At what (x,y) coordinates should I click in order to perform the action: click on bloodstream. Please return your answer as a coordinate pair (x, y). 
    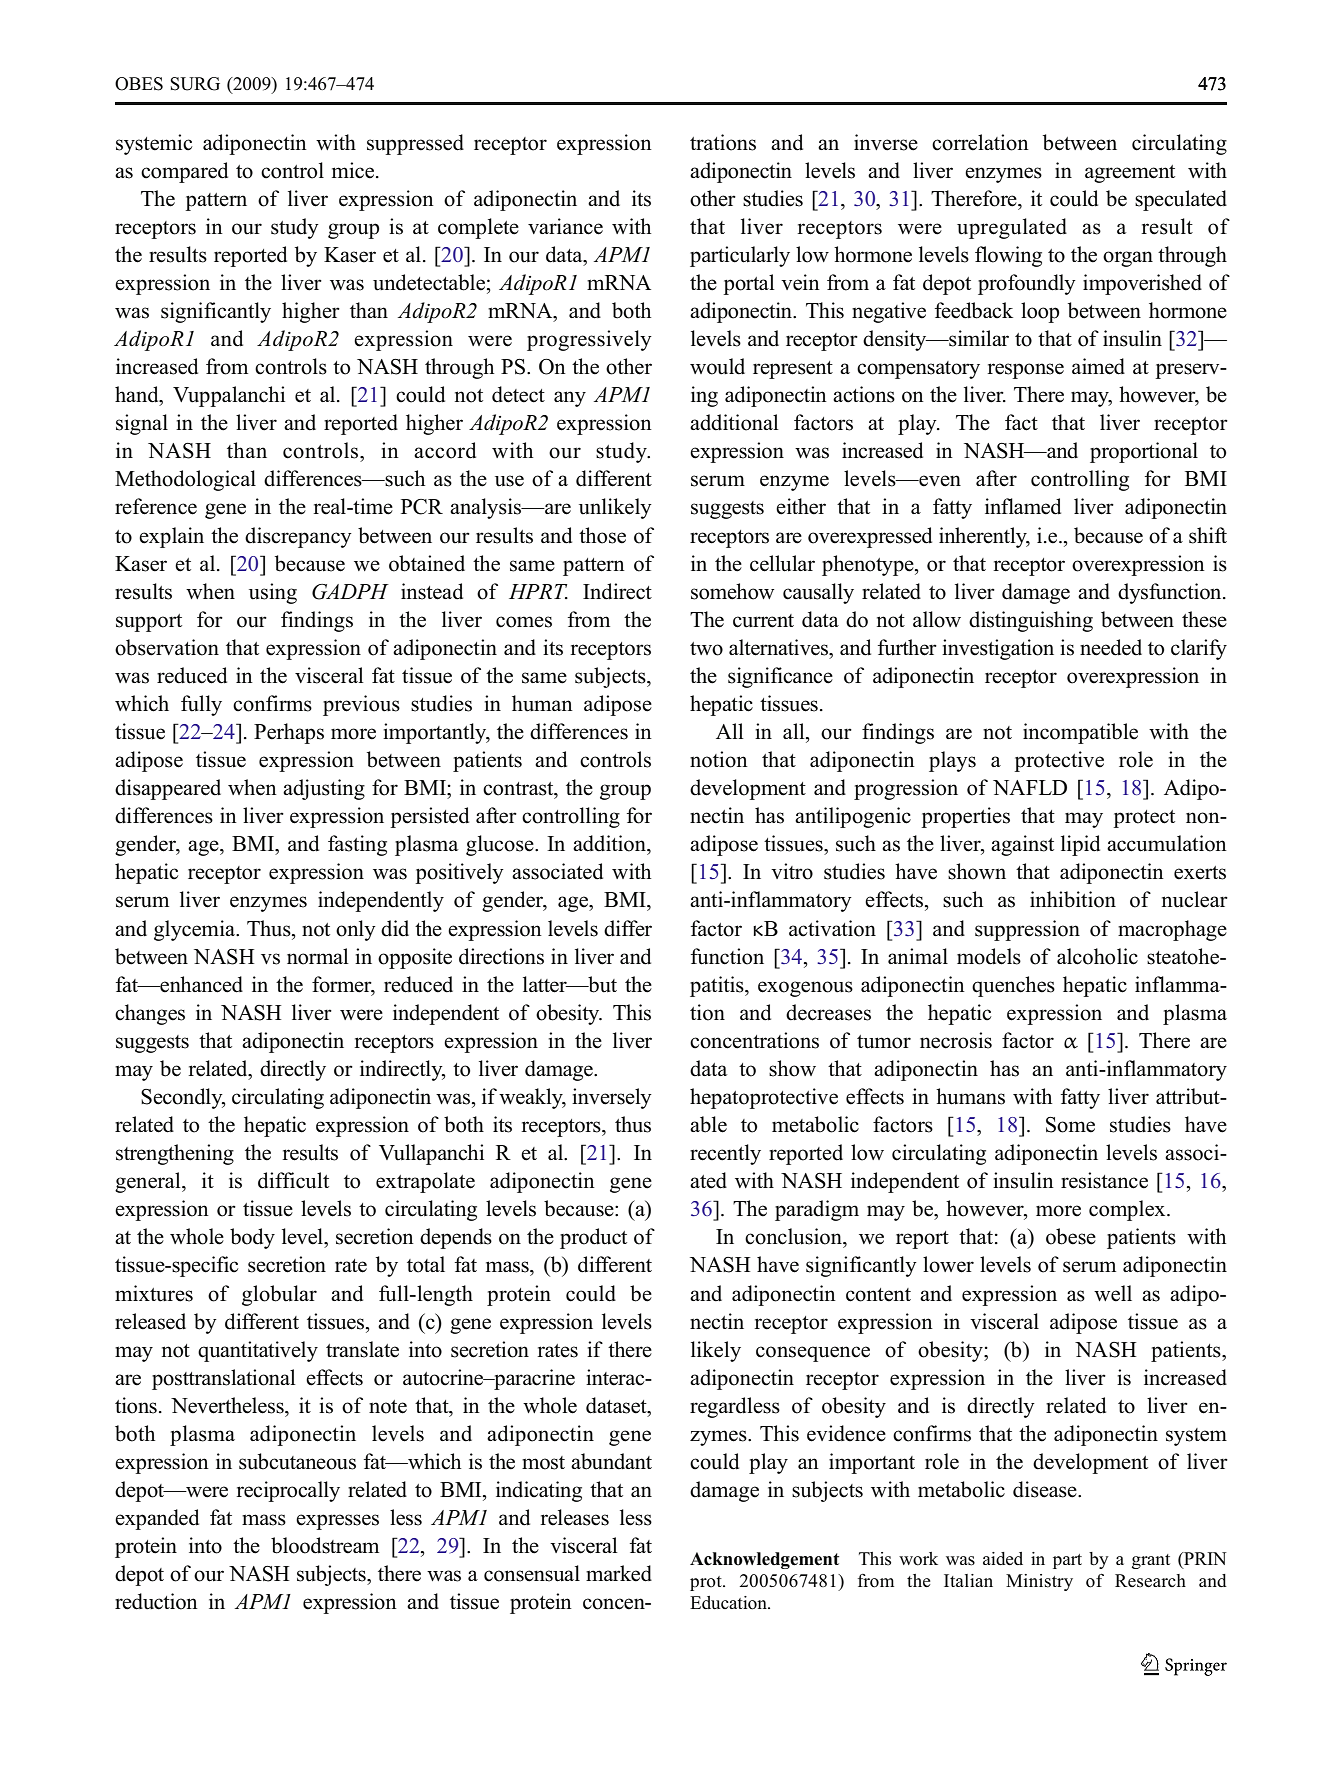
    Looking at the image, I should click on (325, 1545).
